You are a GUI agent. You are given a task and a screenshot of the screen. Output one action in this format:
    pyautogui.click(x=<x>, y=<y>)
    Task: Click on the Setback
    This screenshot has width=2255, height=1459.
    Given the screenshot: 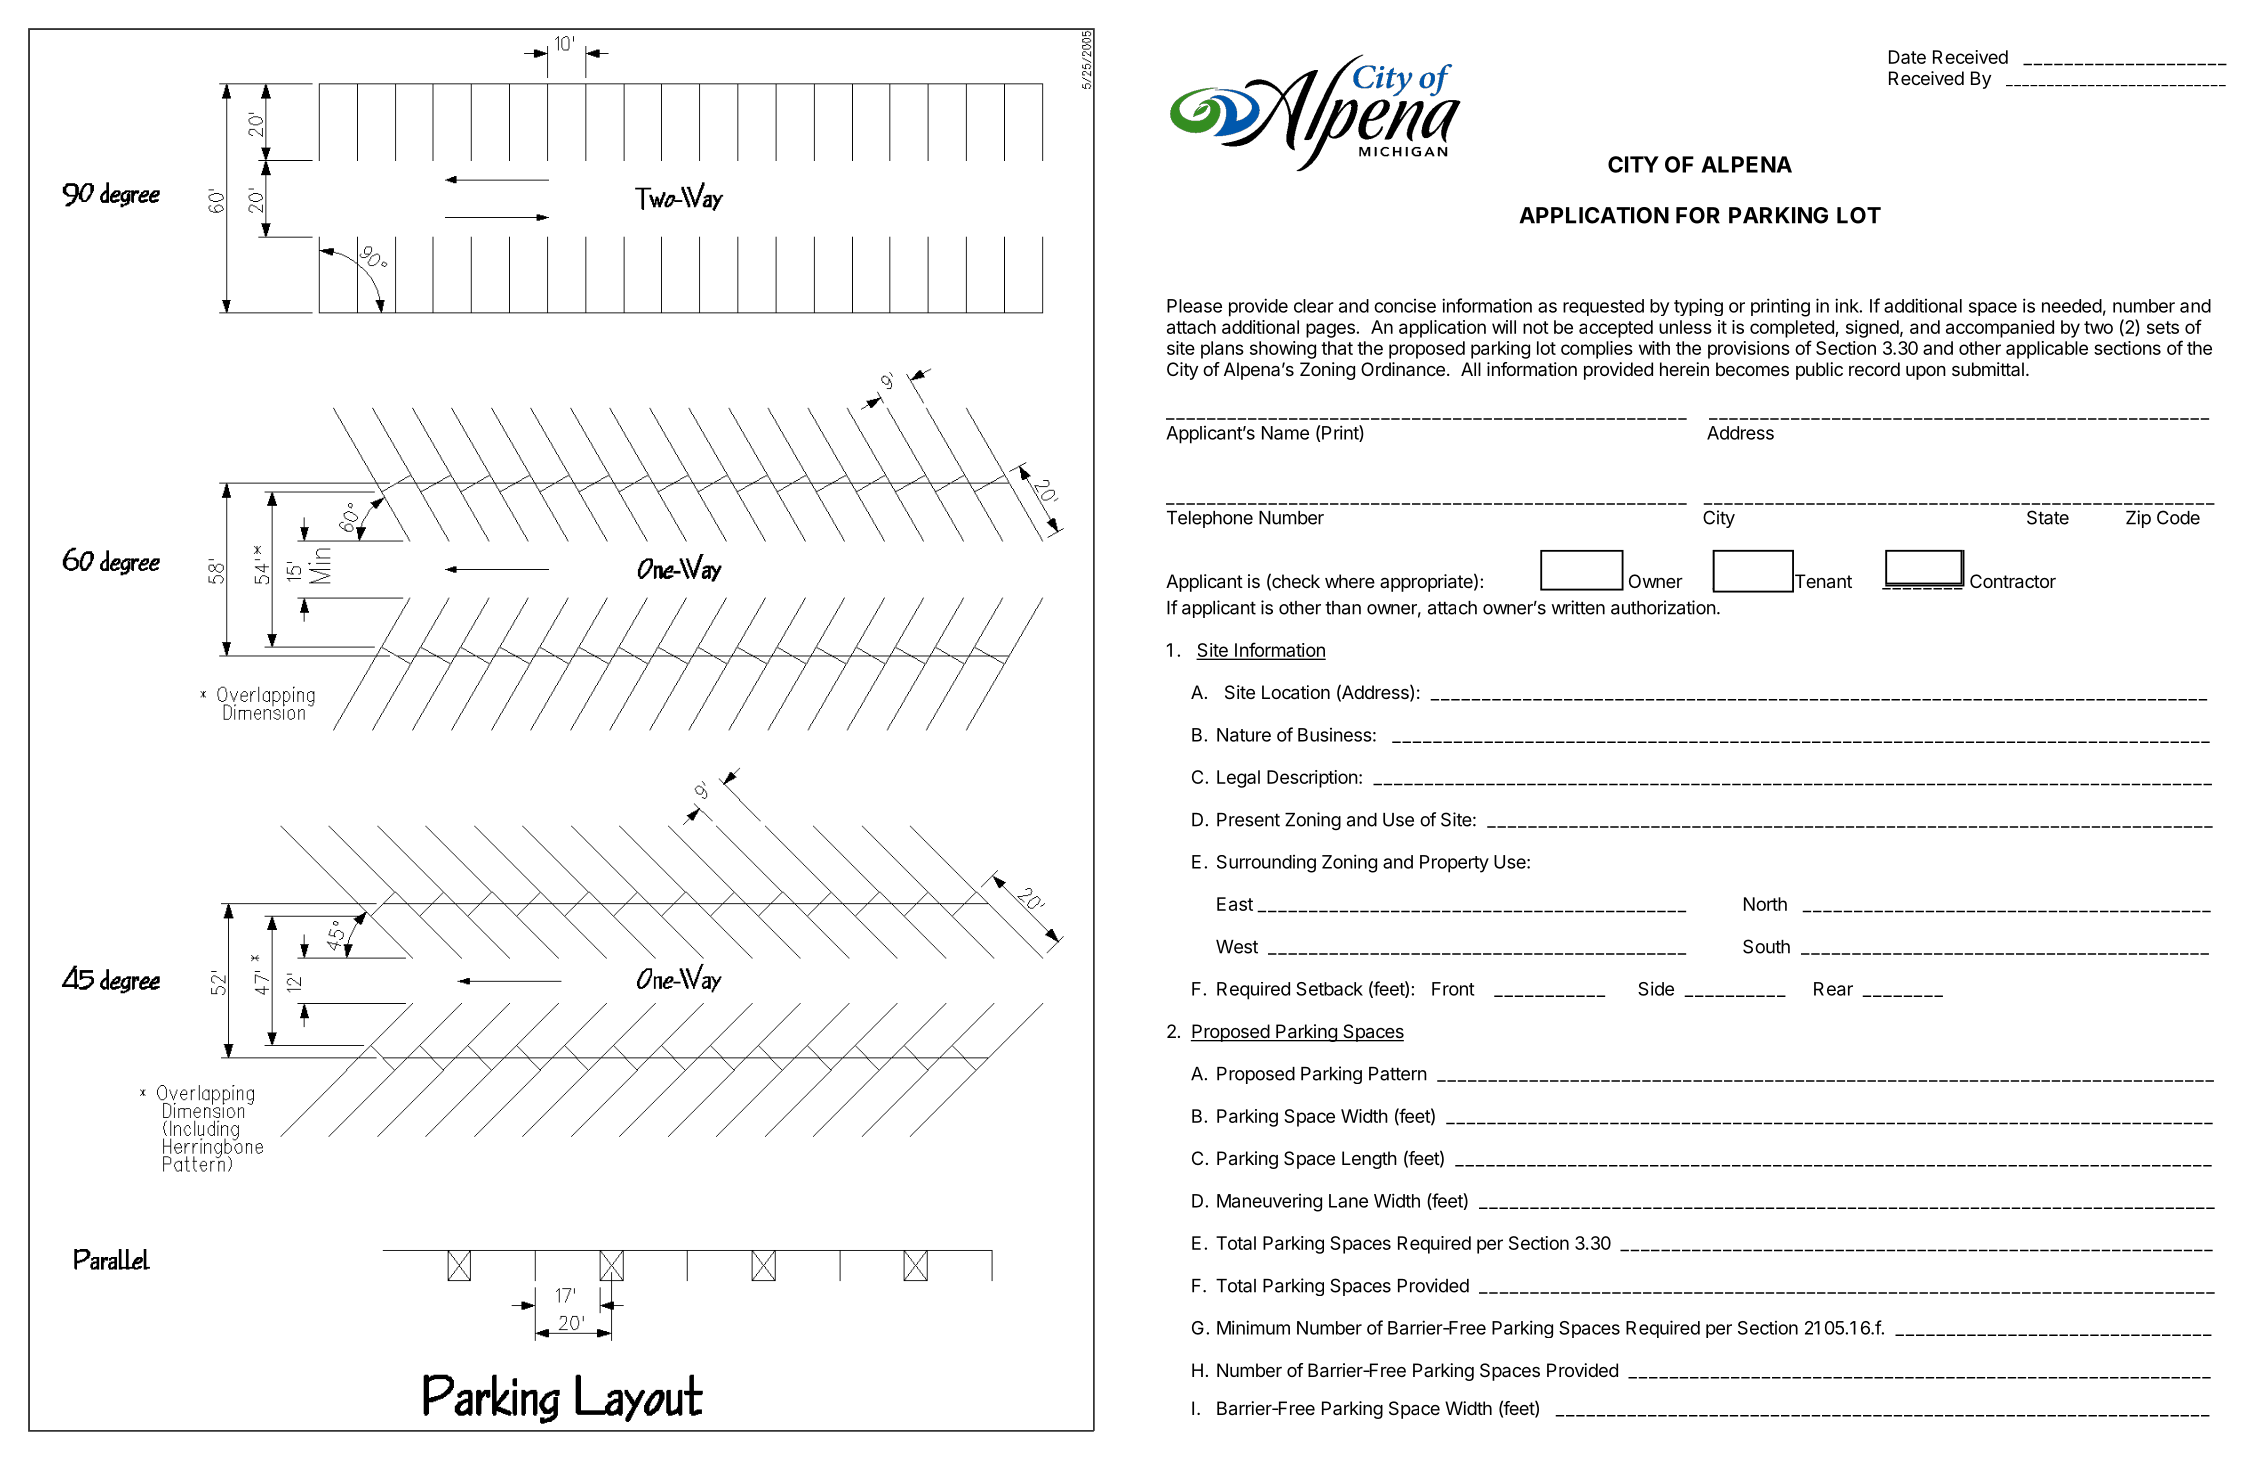 What is the action you would take?
    pyautogui.click(x=1329, y=989)
